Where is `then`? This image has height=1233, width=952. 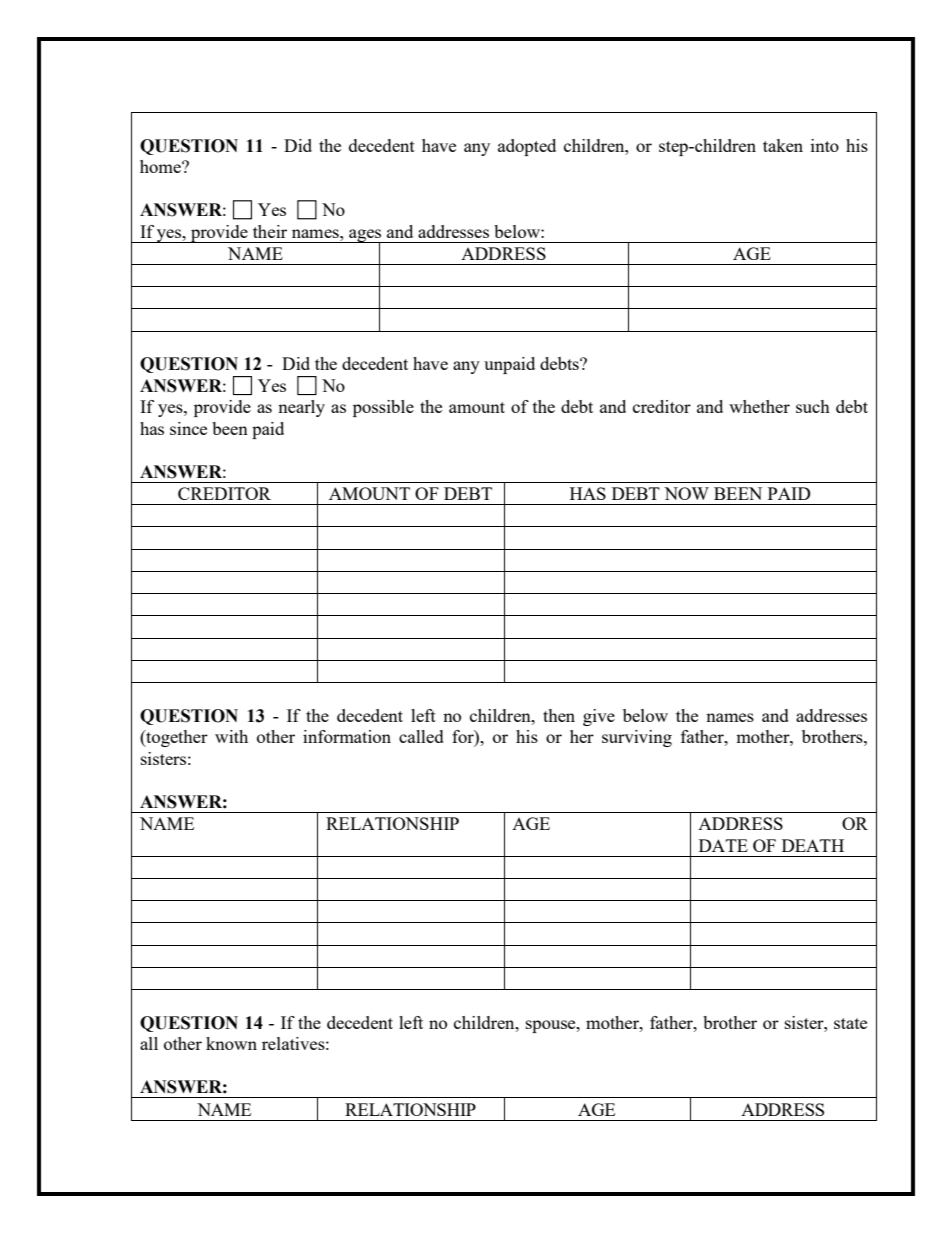 then is located at coordinates (559, 715).
